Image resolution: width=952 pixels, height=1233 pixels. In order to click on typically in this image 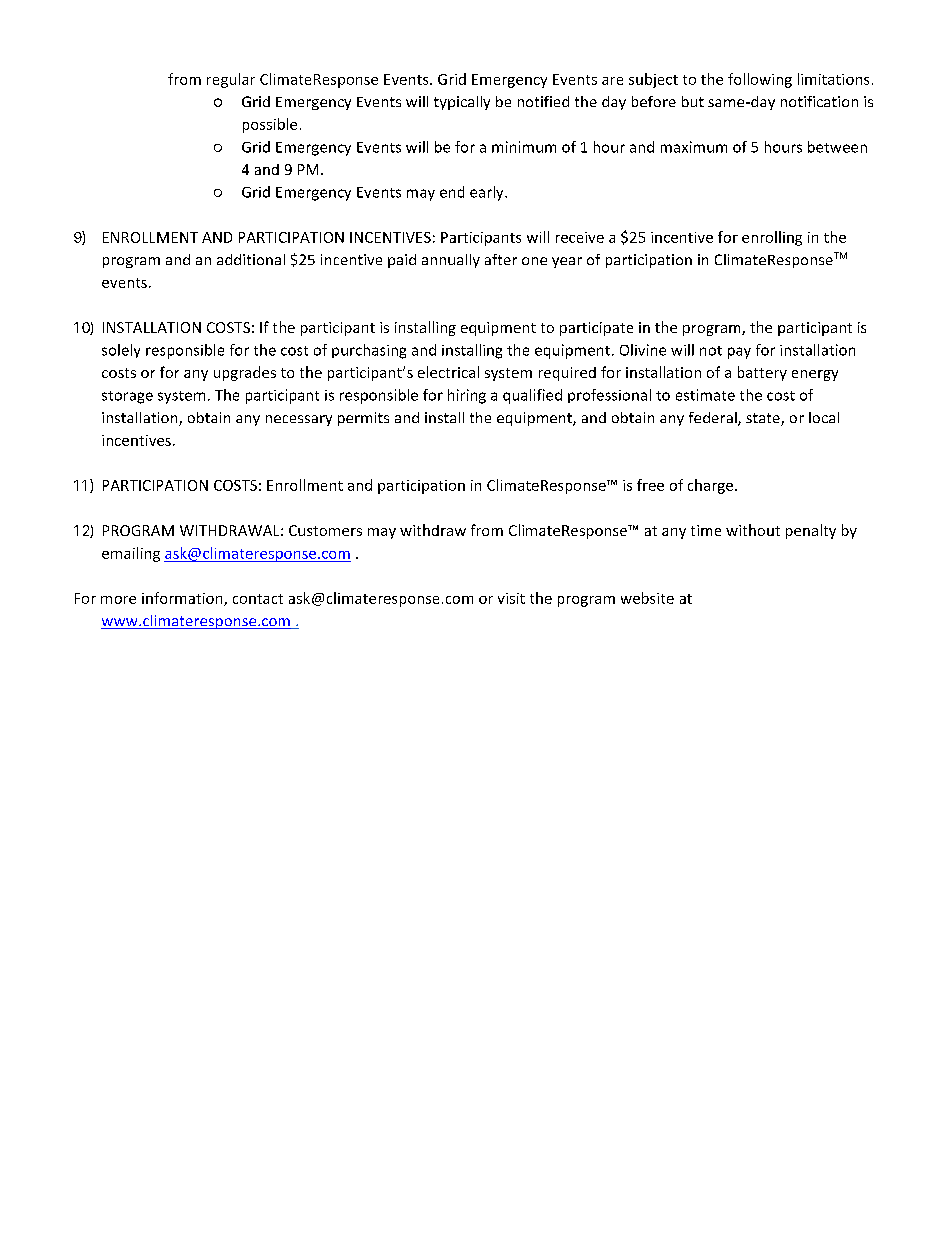, I will do `click(462, 103)`.
